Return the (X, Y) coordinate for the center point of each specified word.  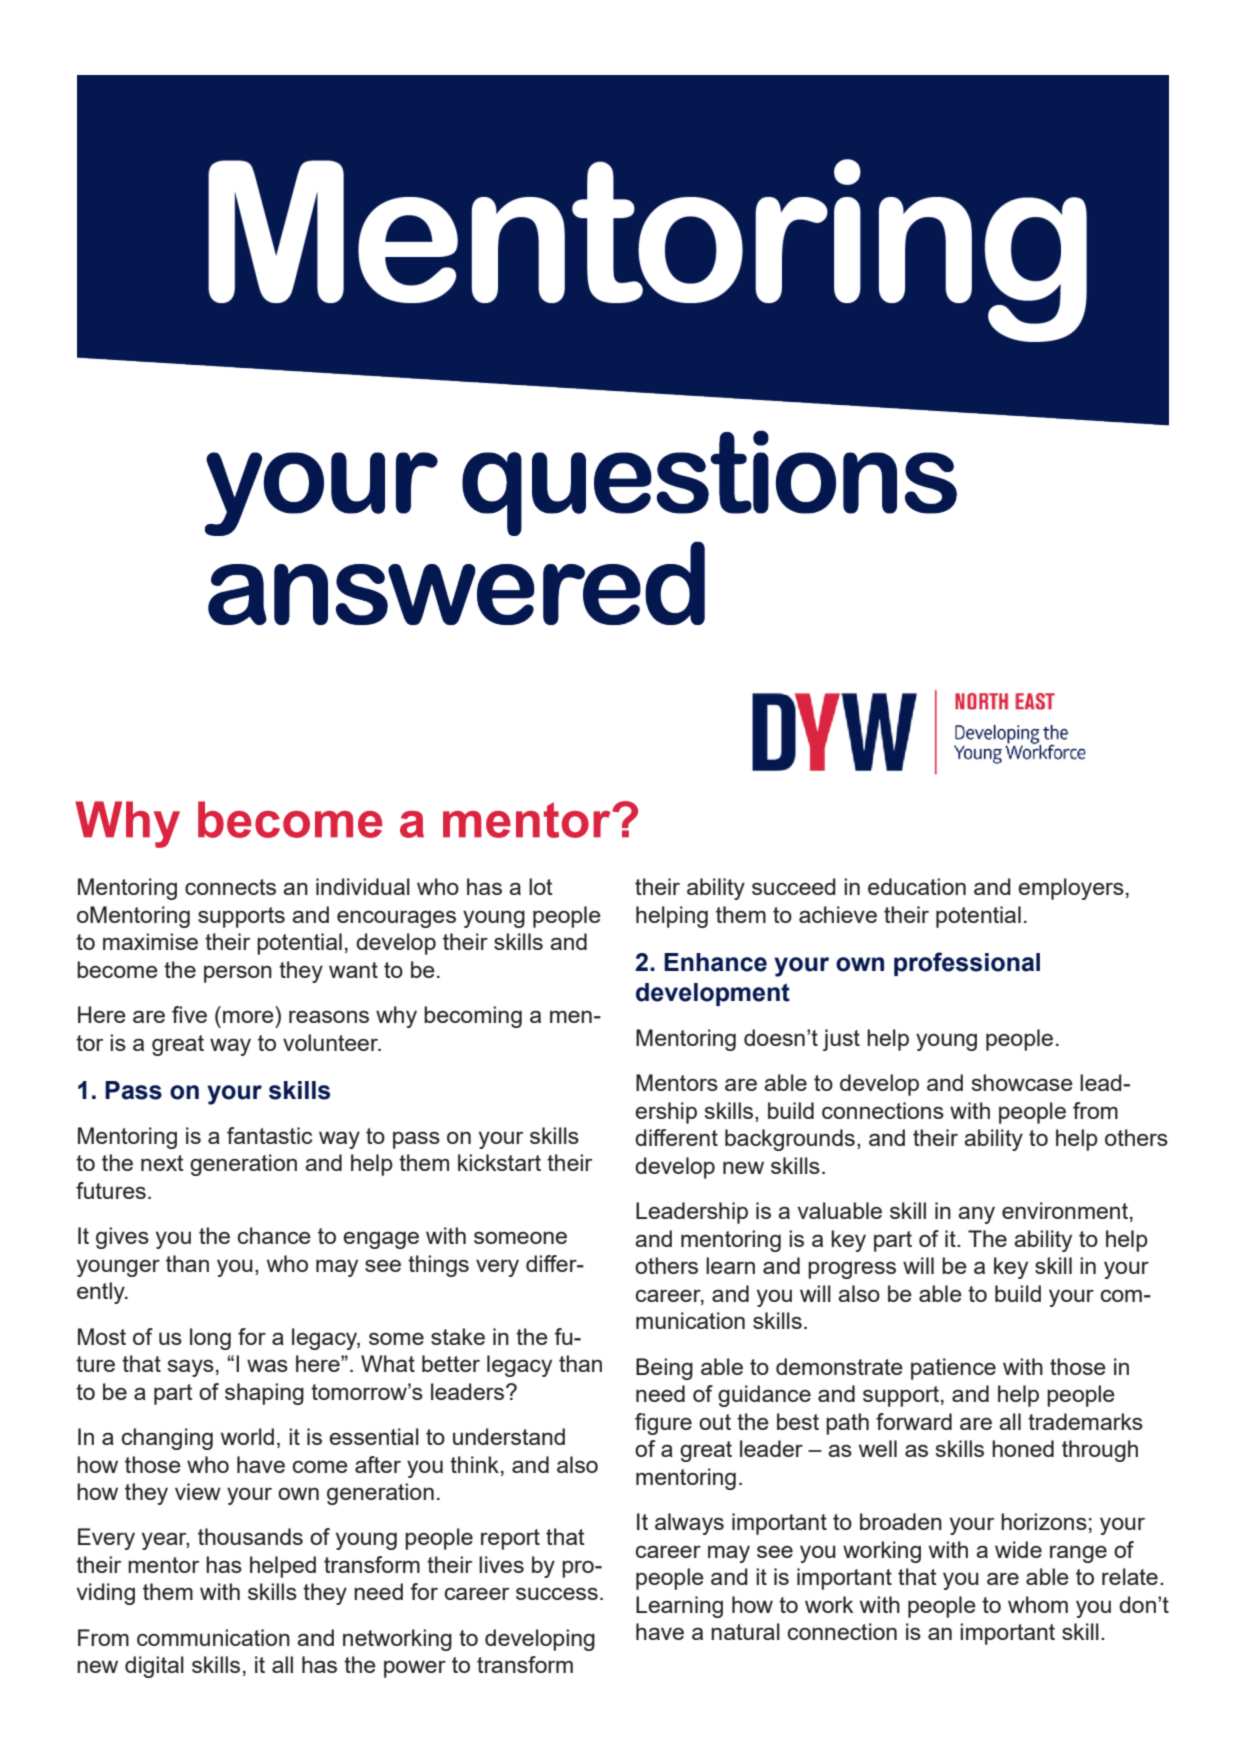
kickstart (499, 1162)
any (976, 1215)
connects (230, 887)
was (267, 1365)
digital (154, 1667)
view (198, 1491)
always (689, 1524)
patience (953, 1369)
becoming (473, 1017)
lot (541, 886)
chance (274, 1235)
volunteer (332, 1042)
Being (664, 1369)
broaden (901, 1521)
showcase (1022, 1082)
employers (1071, 889)
